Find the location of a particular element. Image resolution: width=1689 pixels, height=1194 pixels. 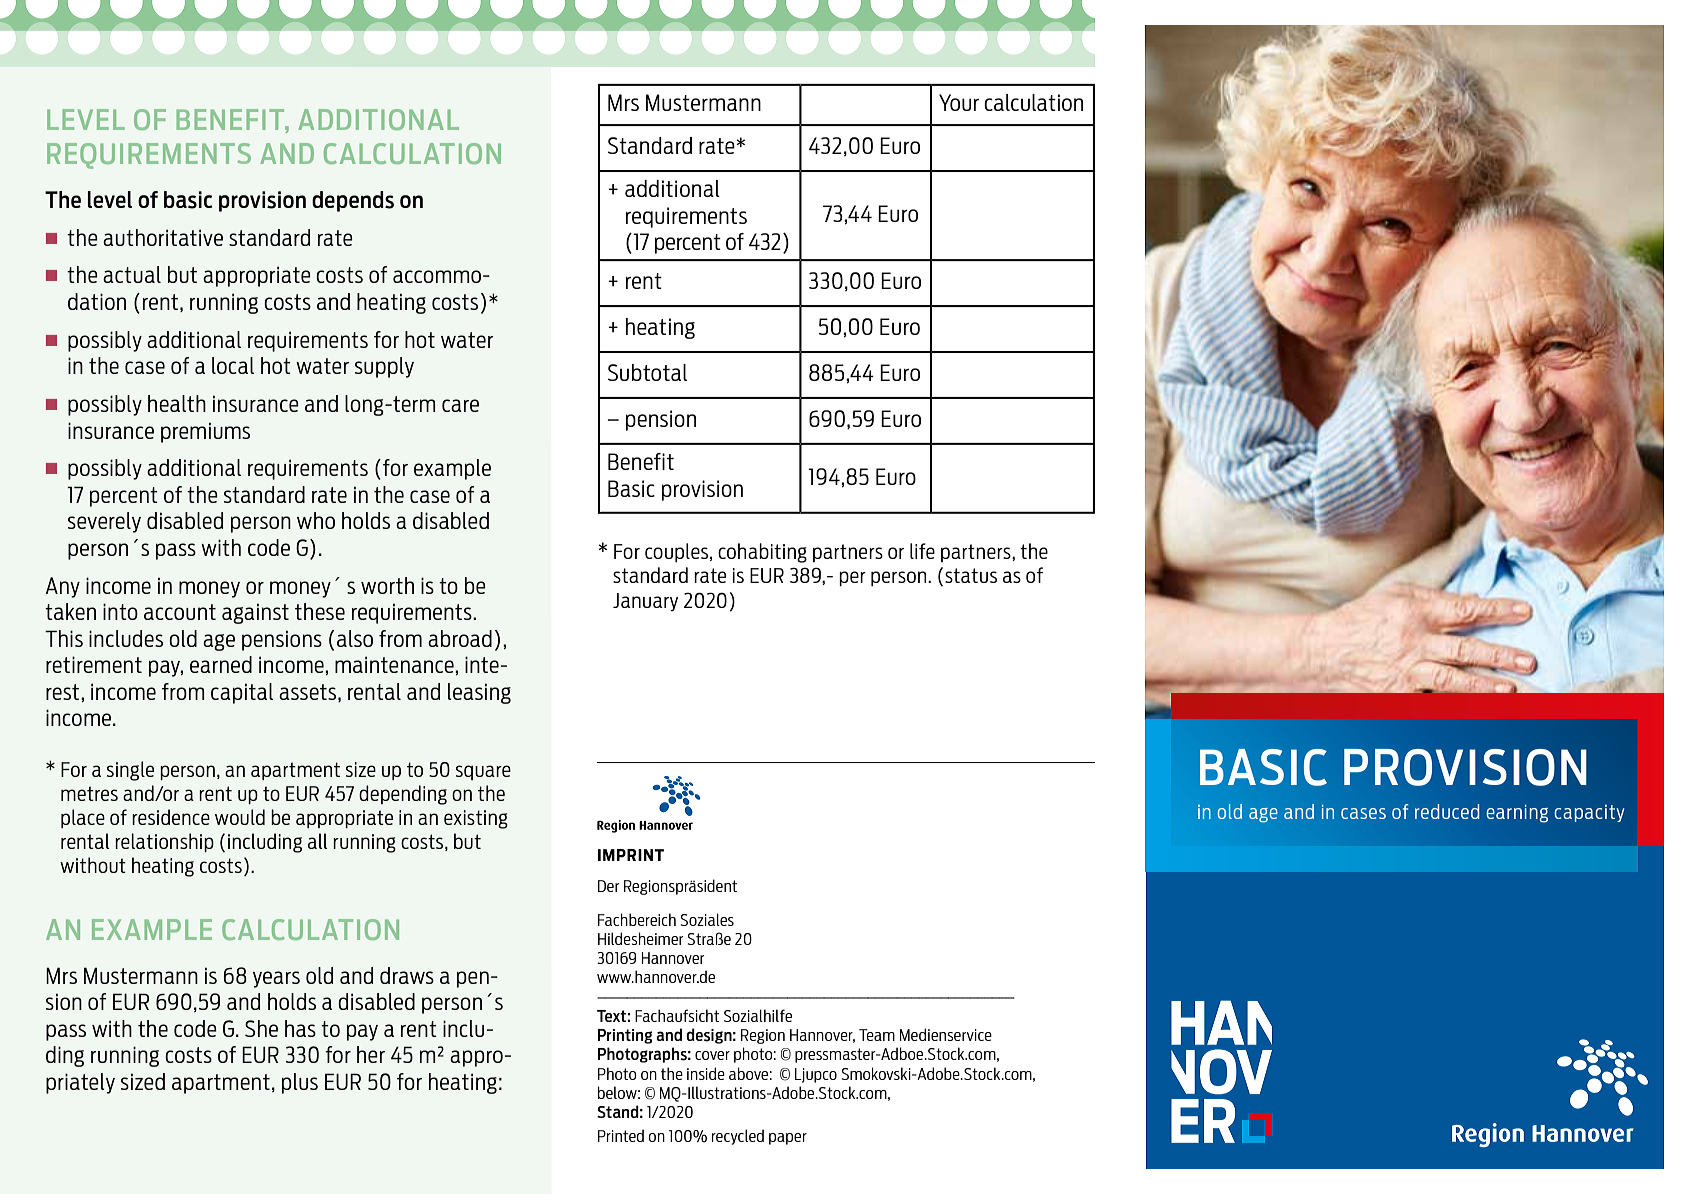

reduced is located at coordinates (1447, 811).
